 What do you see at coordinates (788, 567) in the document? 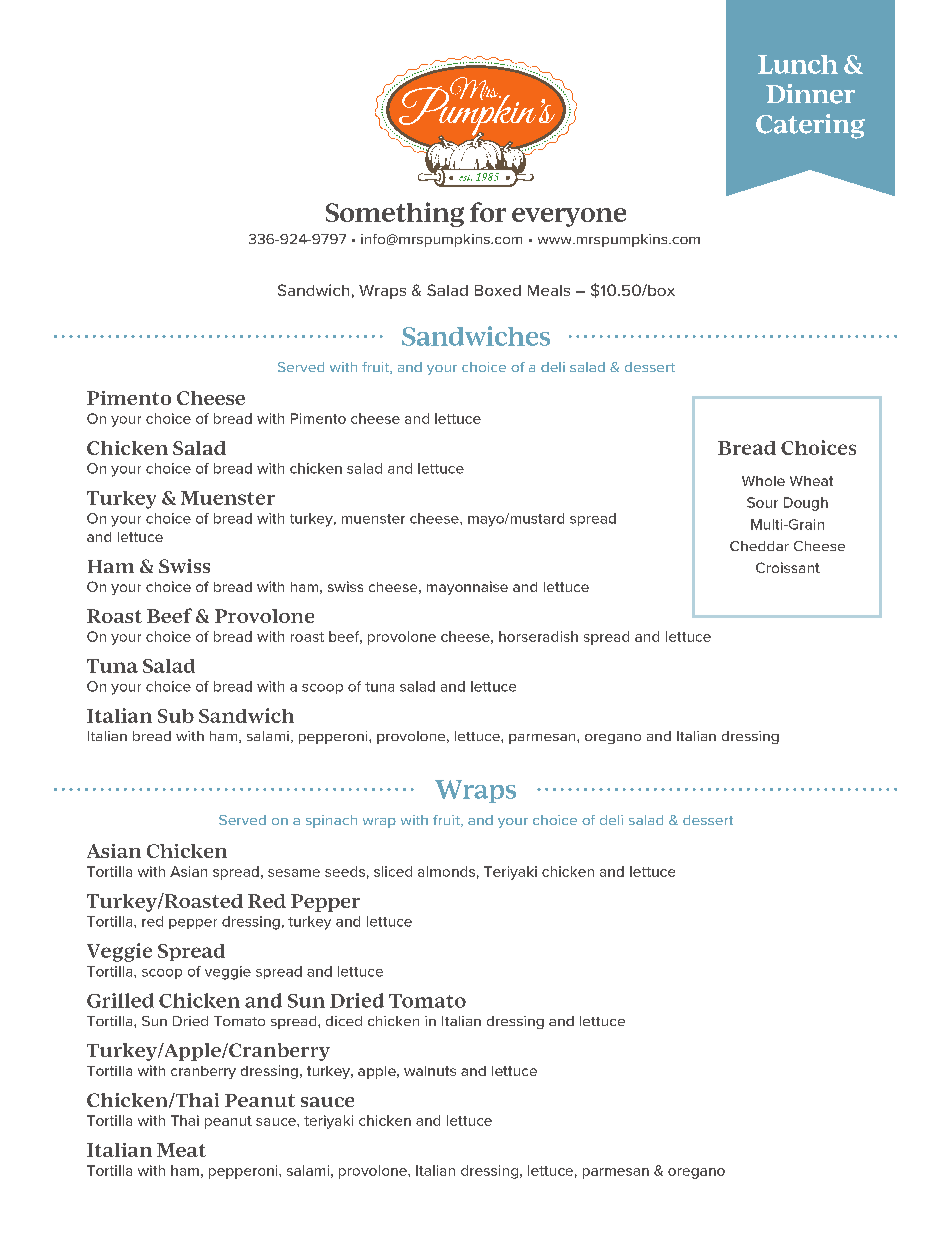
I see `Croissant` at bounding box center [788, 567].
